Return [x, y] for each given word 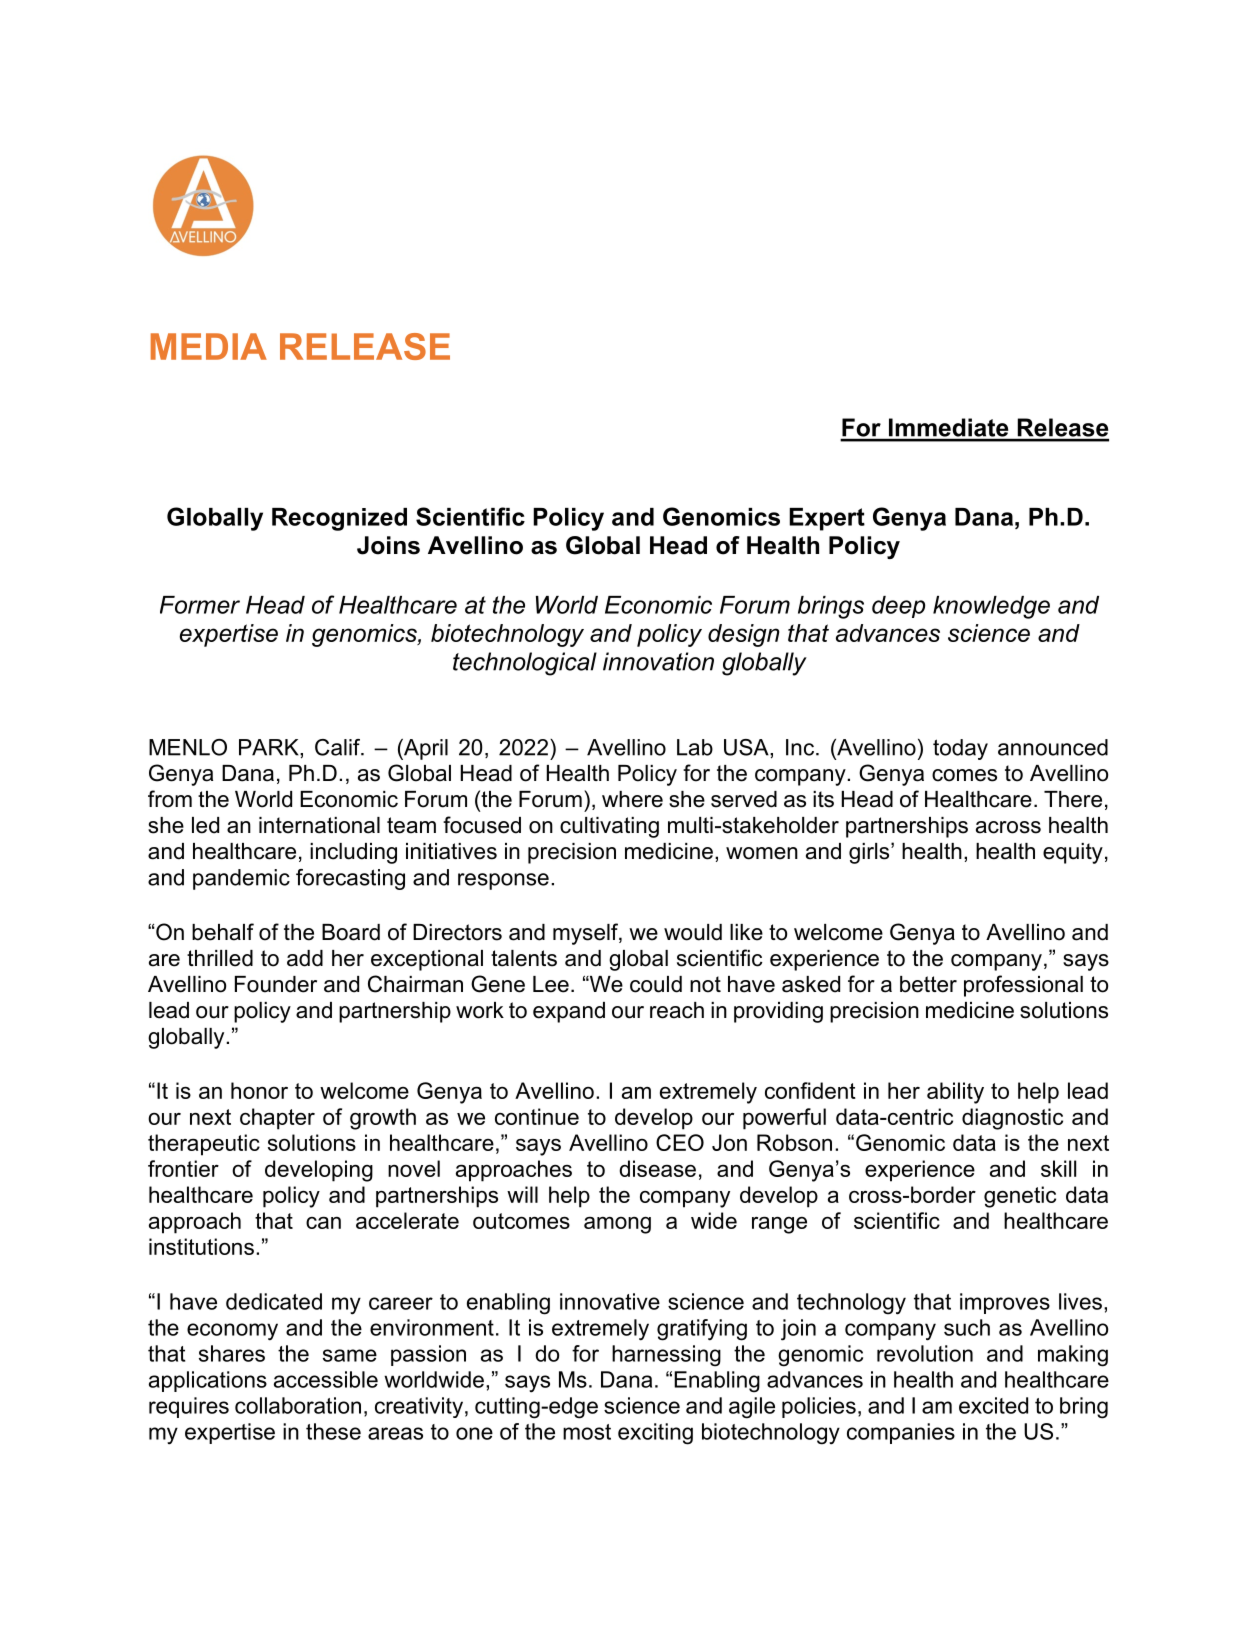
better [928, 984]
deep [898, 607]
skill [1058, 1168]
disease [657, 1168]
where [632, 799]
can [323, 1222]
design [744, 635]
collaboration [298, 1405]
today [960, 749]
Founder [276, 984]
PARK [270, 747]
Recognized [339, 519]
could [656, 984]
